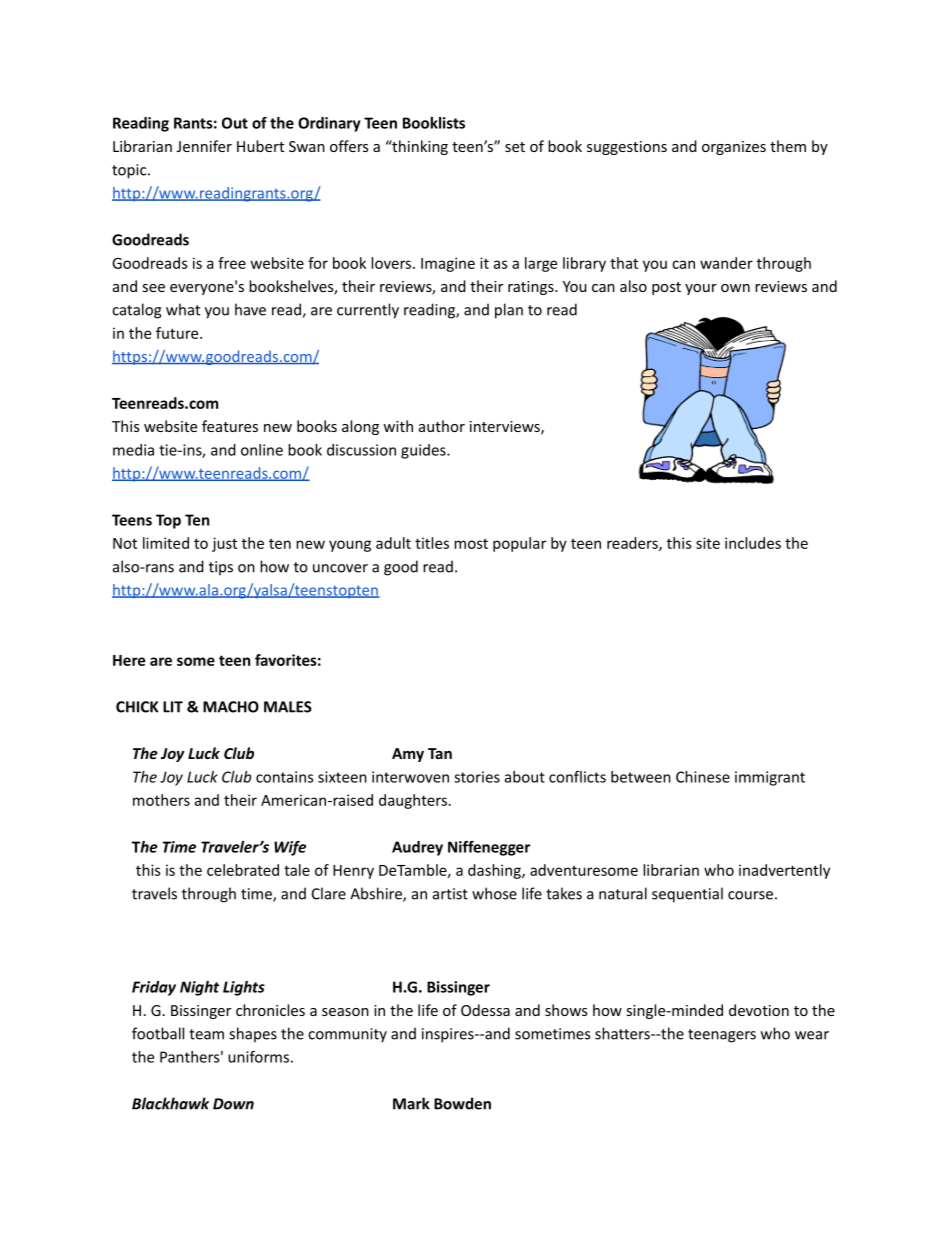  What do you see at coordinates (471, 544) in the document?
I see `most` at bounding box center [471, 544].
